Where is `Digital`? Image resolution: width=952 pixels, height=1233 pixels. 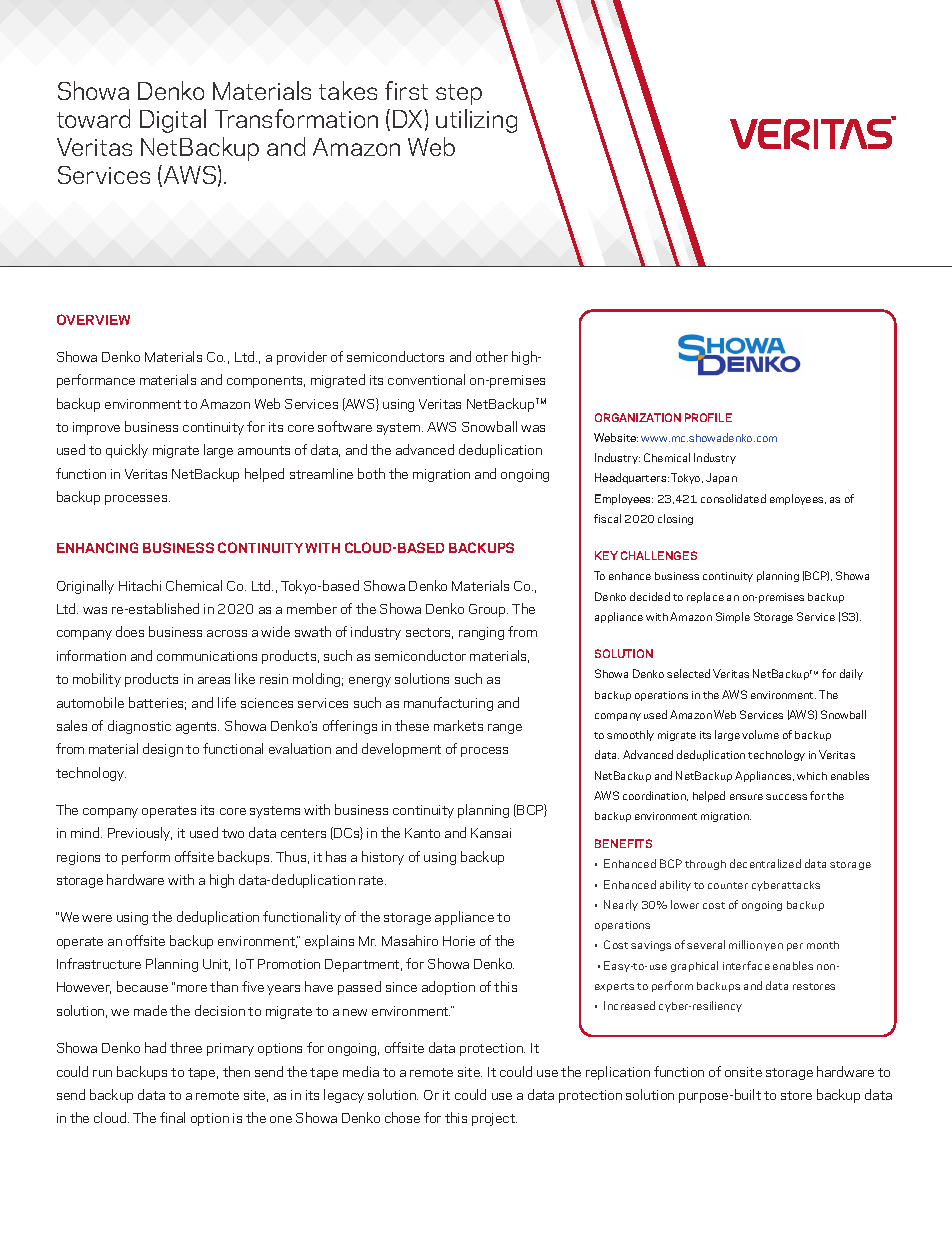 Digital is located at coordinates (173, 121).
